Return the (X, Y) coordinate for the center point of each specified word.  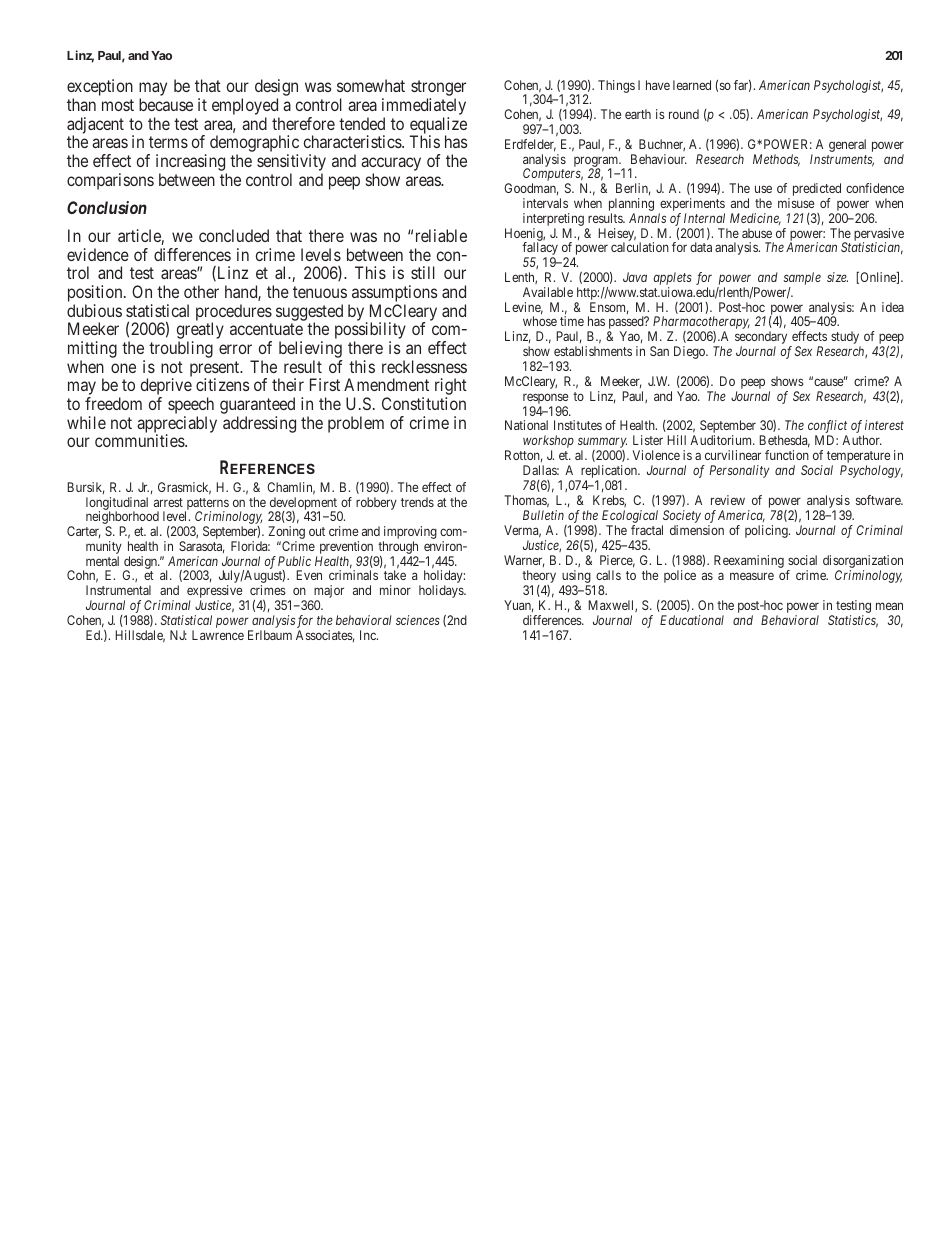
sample (802, 280)
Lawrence (218, 635)
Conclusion (107, 207)
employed (246, 108)
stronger (438, 90)
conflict (827, 428)
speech (191, 407)
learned (692, 85)
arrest (168, 502)
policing (767, 531)
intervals (545, 203)
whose (540, 321)
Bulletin (543, 515)
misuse (796, 203)
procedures (234, 313)
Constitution (424, 403)
